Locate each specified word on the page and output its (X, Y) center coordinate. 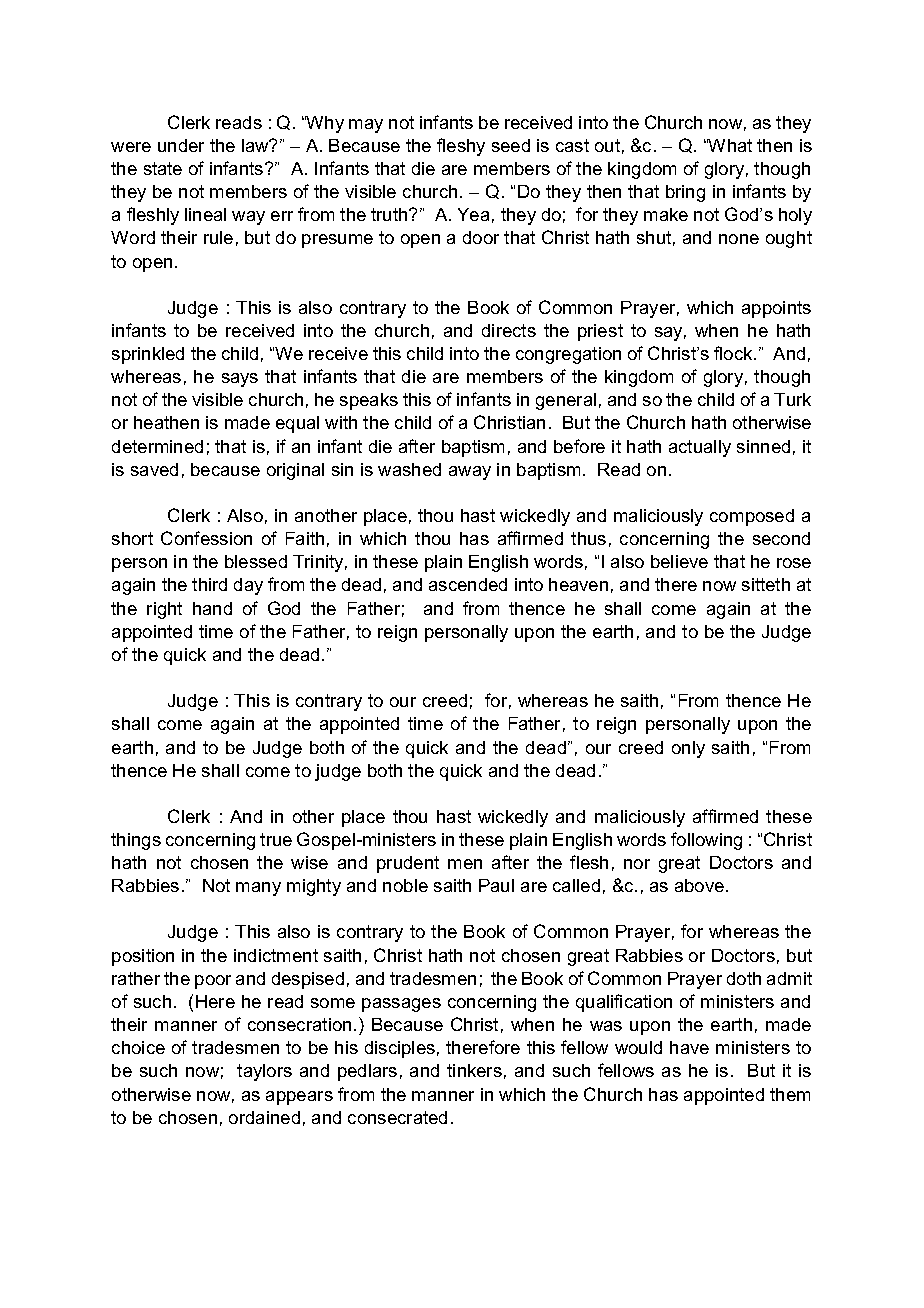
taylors (264, 1072)
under (181, 145)
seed (511, 145)
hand (212, 608)
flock (734, 353)
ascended (468, 584)
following (706, 841)
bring (685, 193)
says (240, 380)
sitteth (766, 584)
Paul (496, 885)
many (258, 889)
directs (509, 330)
